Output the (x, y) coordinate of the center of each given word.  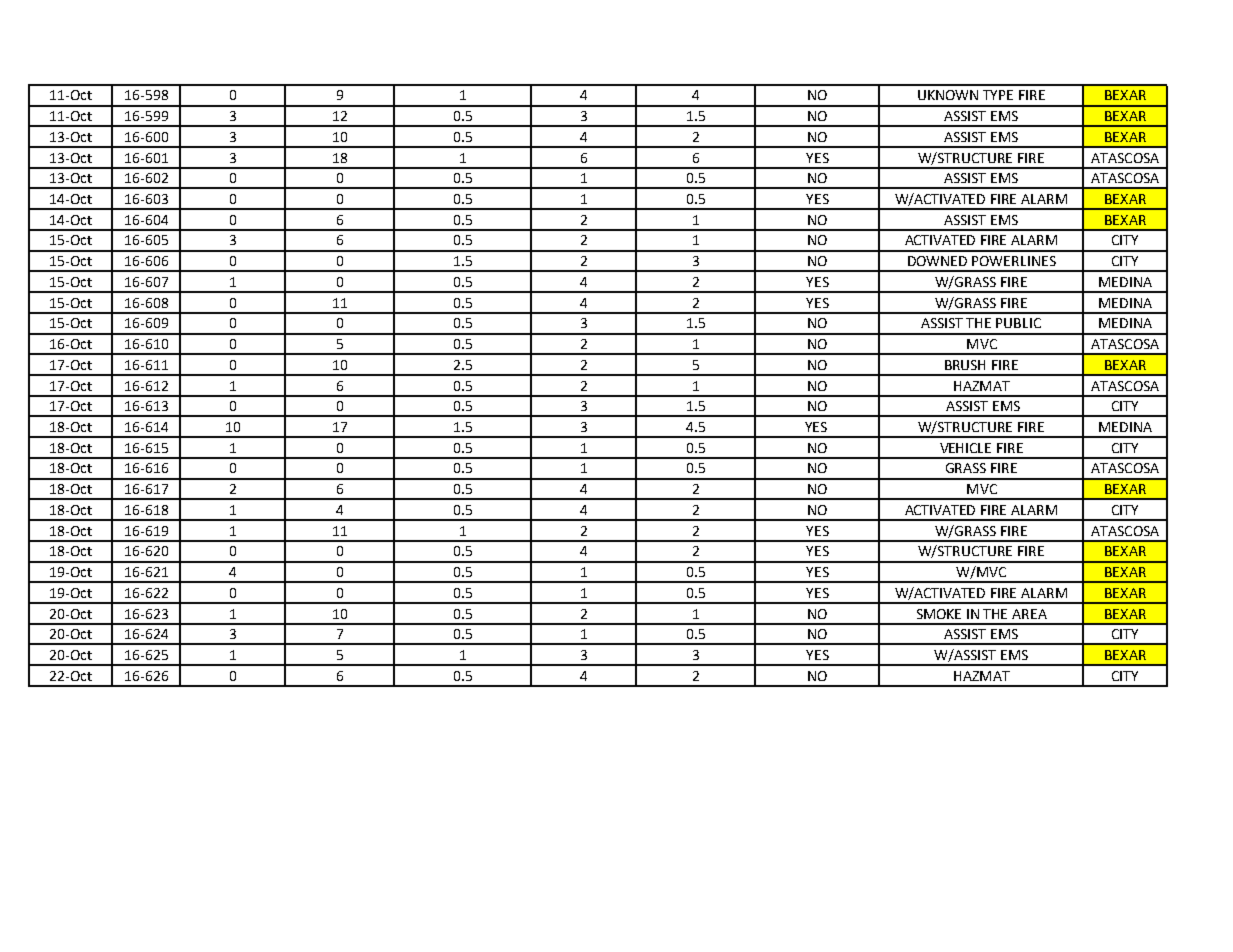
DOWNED (937, 261)
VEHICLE (965, 448)
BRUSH (965, 365)
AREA (1029, 614)
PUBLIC (1018, 323)
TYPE (998, 95)
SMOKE (939, 614)
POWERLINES (1014, 261)
